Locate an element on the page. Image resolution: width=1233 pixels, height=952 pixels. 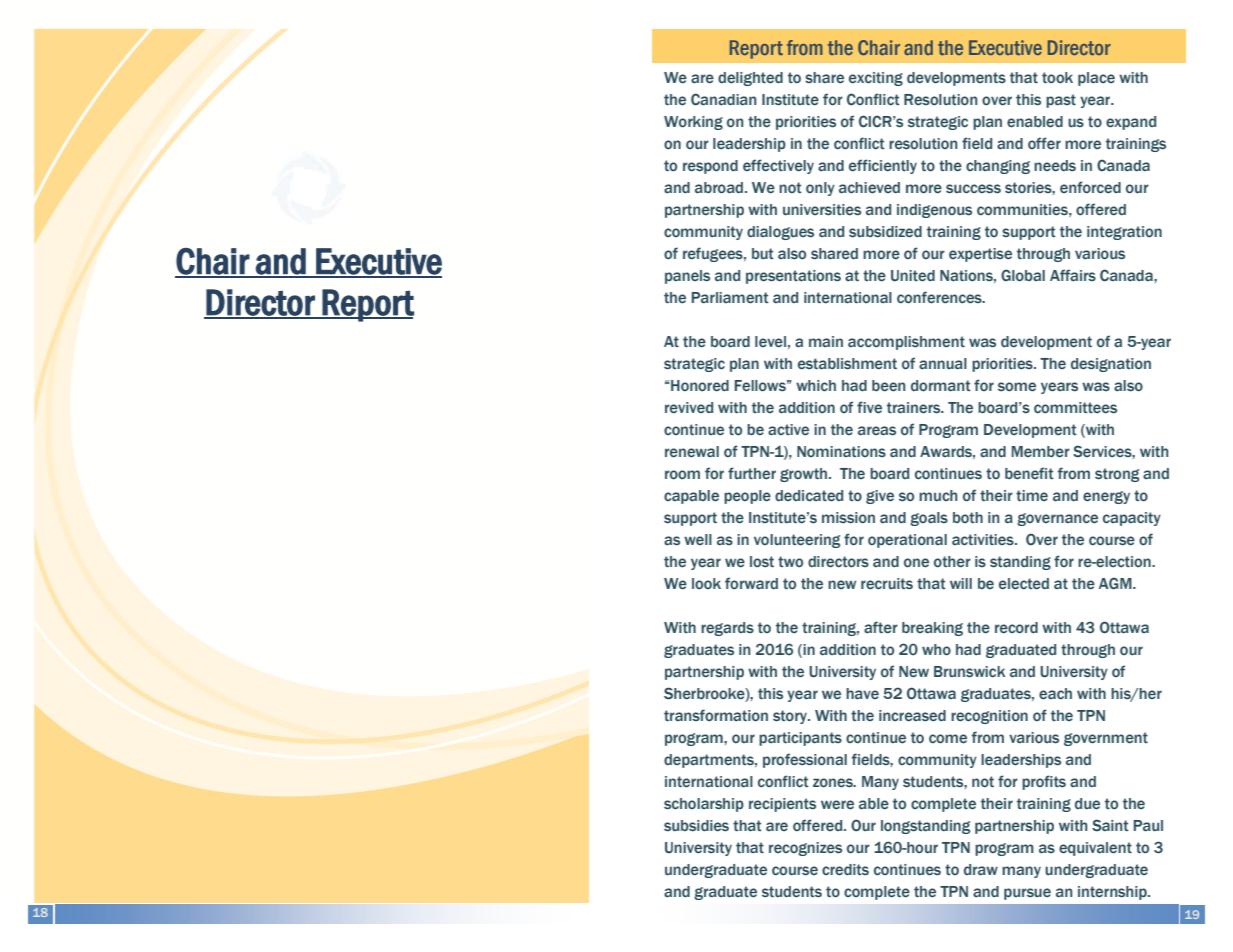
regards is located at coordinates (727, 629).
